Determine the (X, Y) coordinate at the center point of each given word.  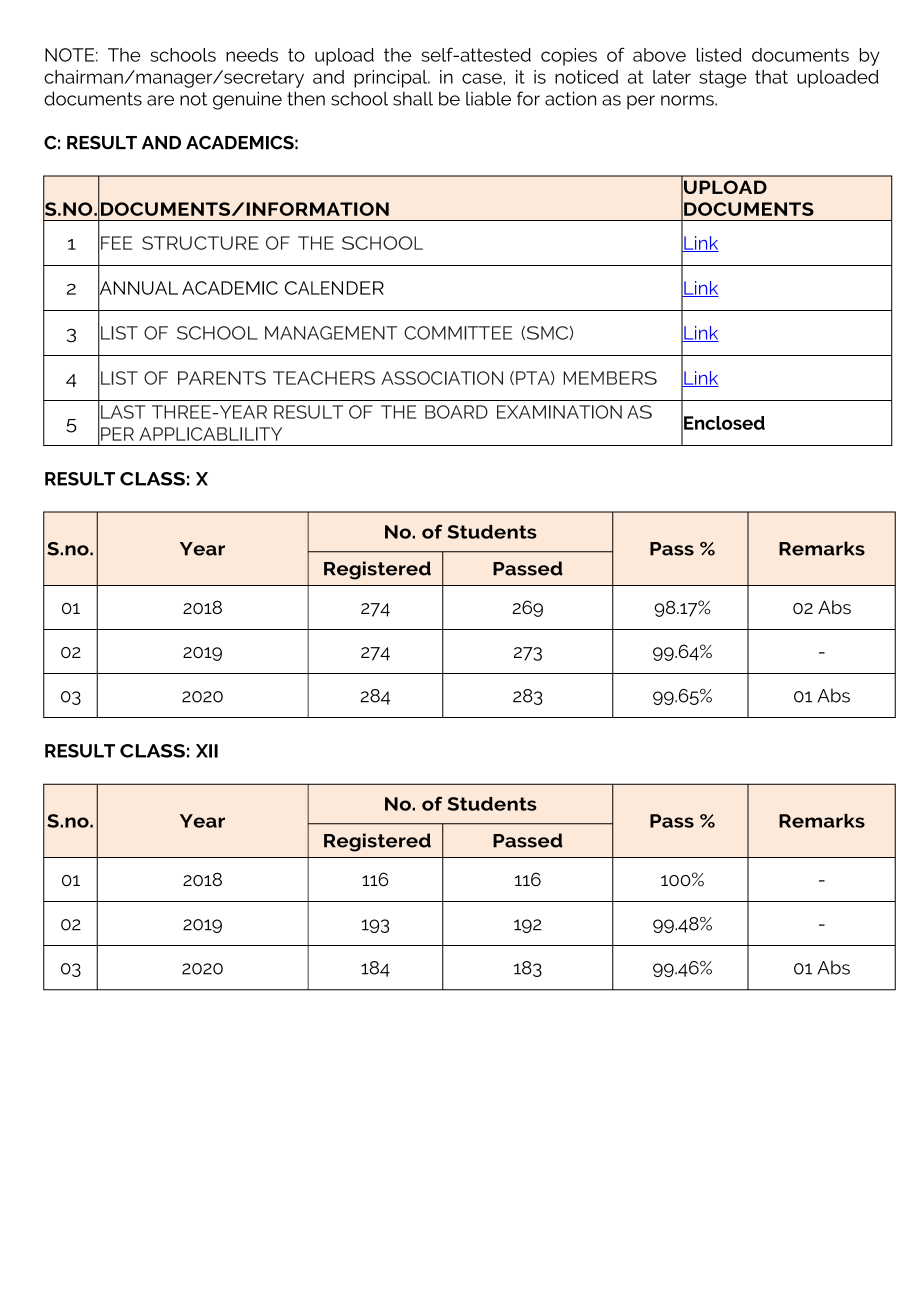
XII (207, 751)
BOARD (456, 412)
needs (252, 55)
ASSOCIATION (442, 378)
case (483, 78)
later (672, 77)
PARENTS (222, 378)
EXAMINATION (559, 412)
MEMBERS (610, 378)
